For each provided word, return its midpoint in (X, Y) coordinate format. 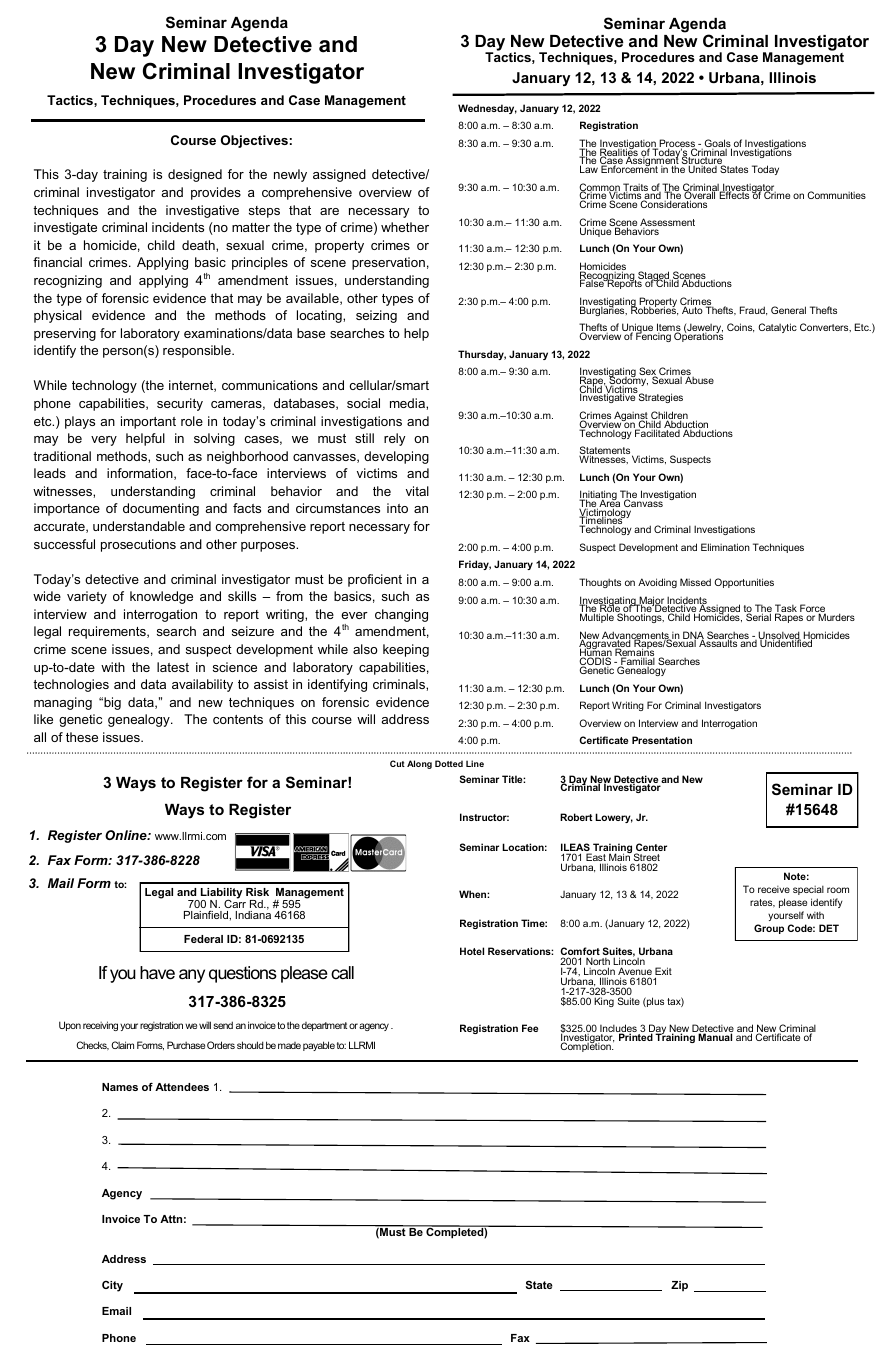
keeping (406, 650)
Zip (679, 1286)
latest (173, 667)
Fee (530, 1028)
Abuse (699, 380)
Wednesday (487, 109)
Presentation (662, 740)
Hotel (472, 951)
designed (195, 175)
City (112, 1286)
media (408, 403)
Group (769, 929)
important (148, 422)
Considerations (673, 204)
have (157, 973)
